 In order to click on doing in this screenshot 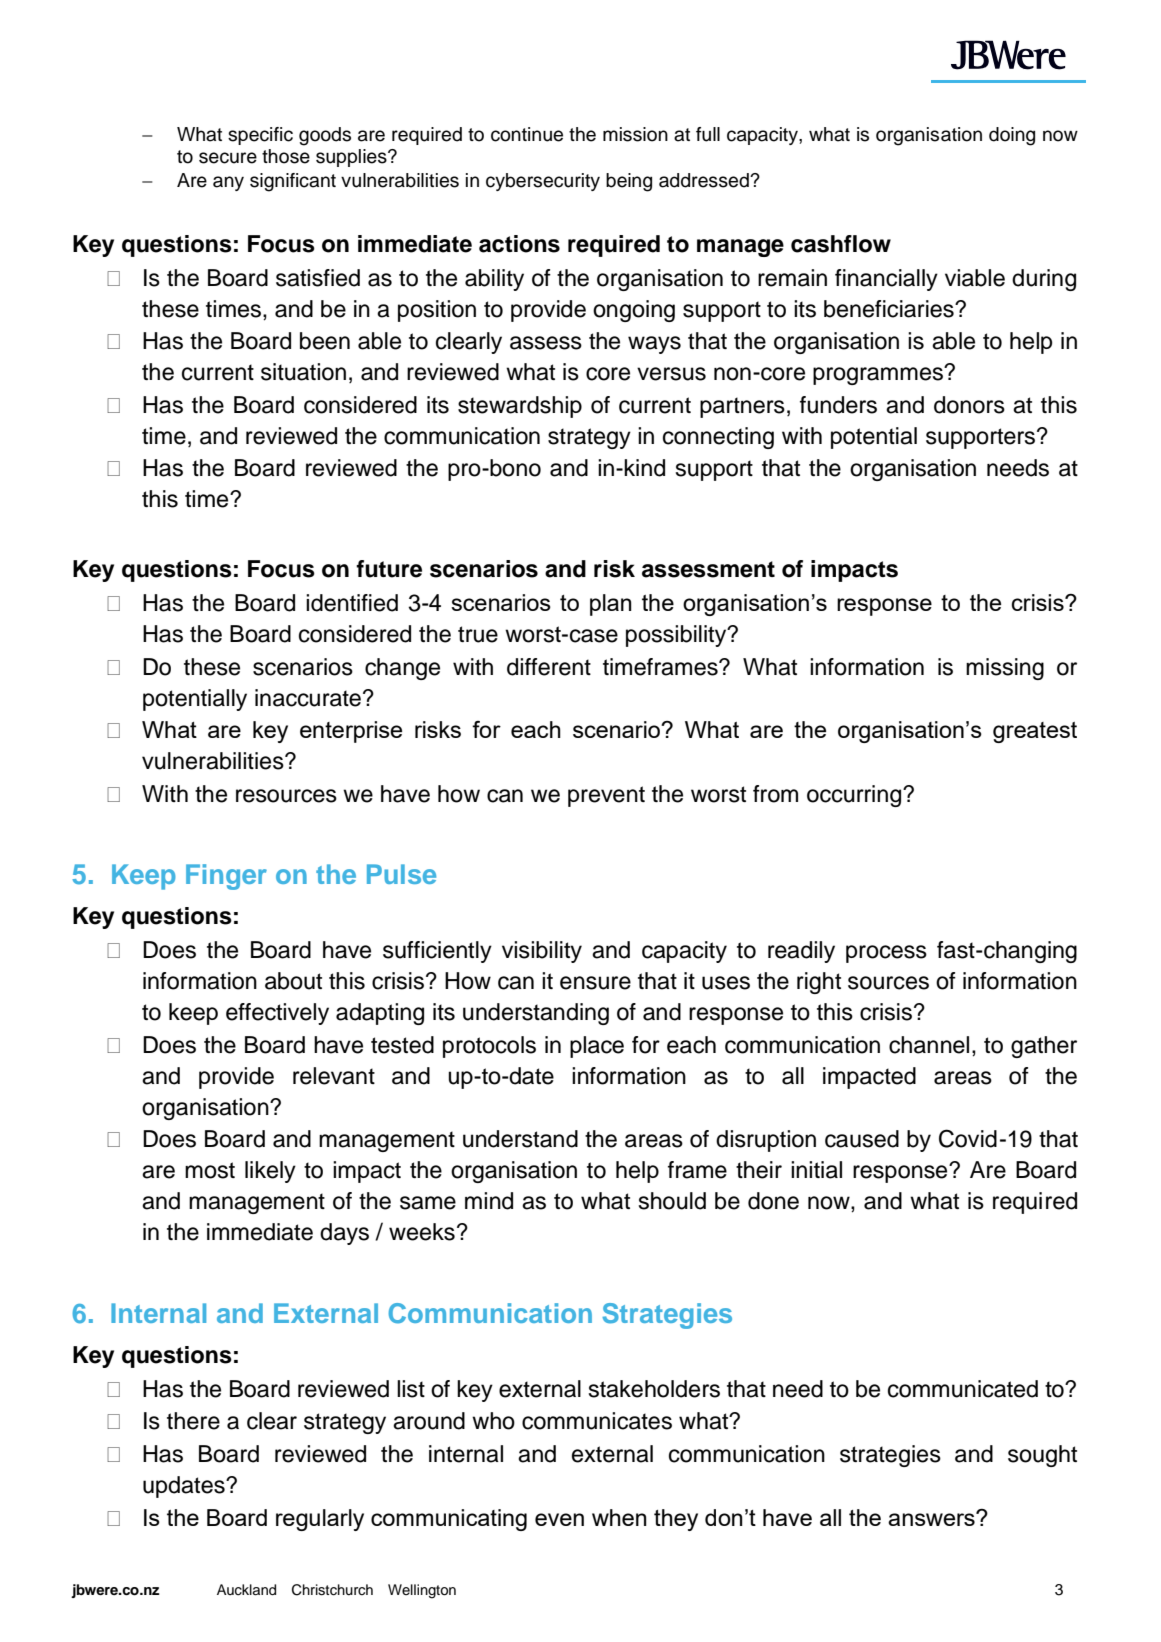, I will do `click(1012, 136)`.
